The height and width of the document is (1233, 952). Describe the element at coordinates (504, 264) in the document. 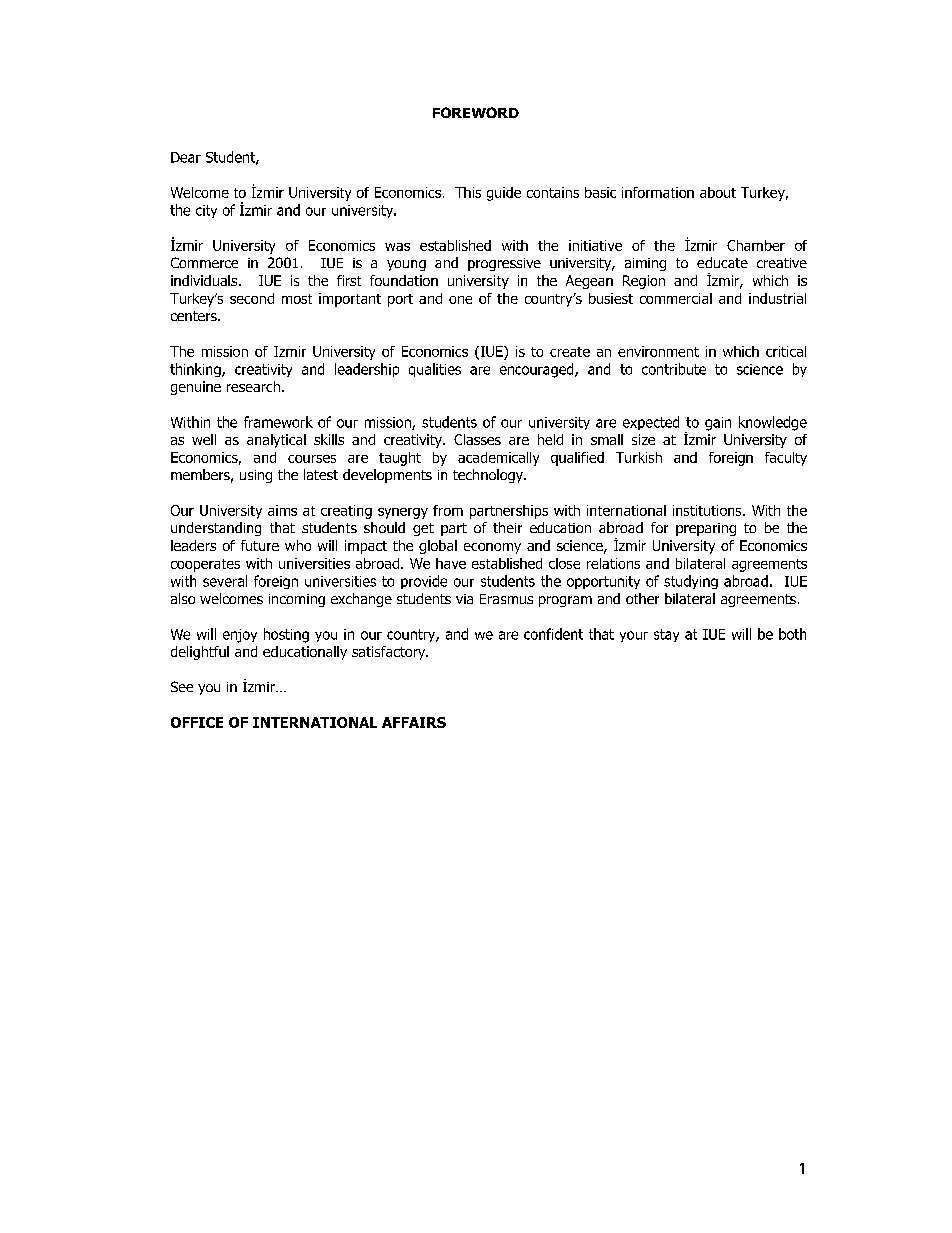

I see `progressive` at that location.
